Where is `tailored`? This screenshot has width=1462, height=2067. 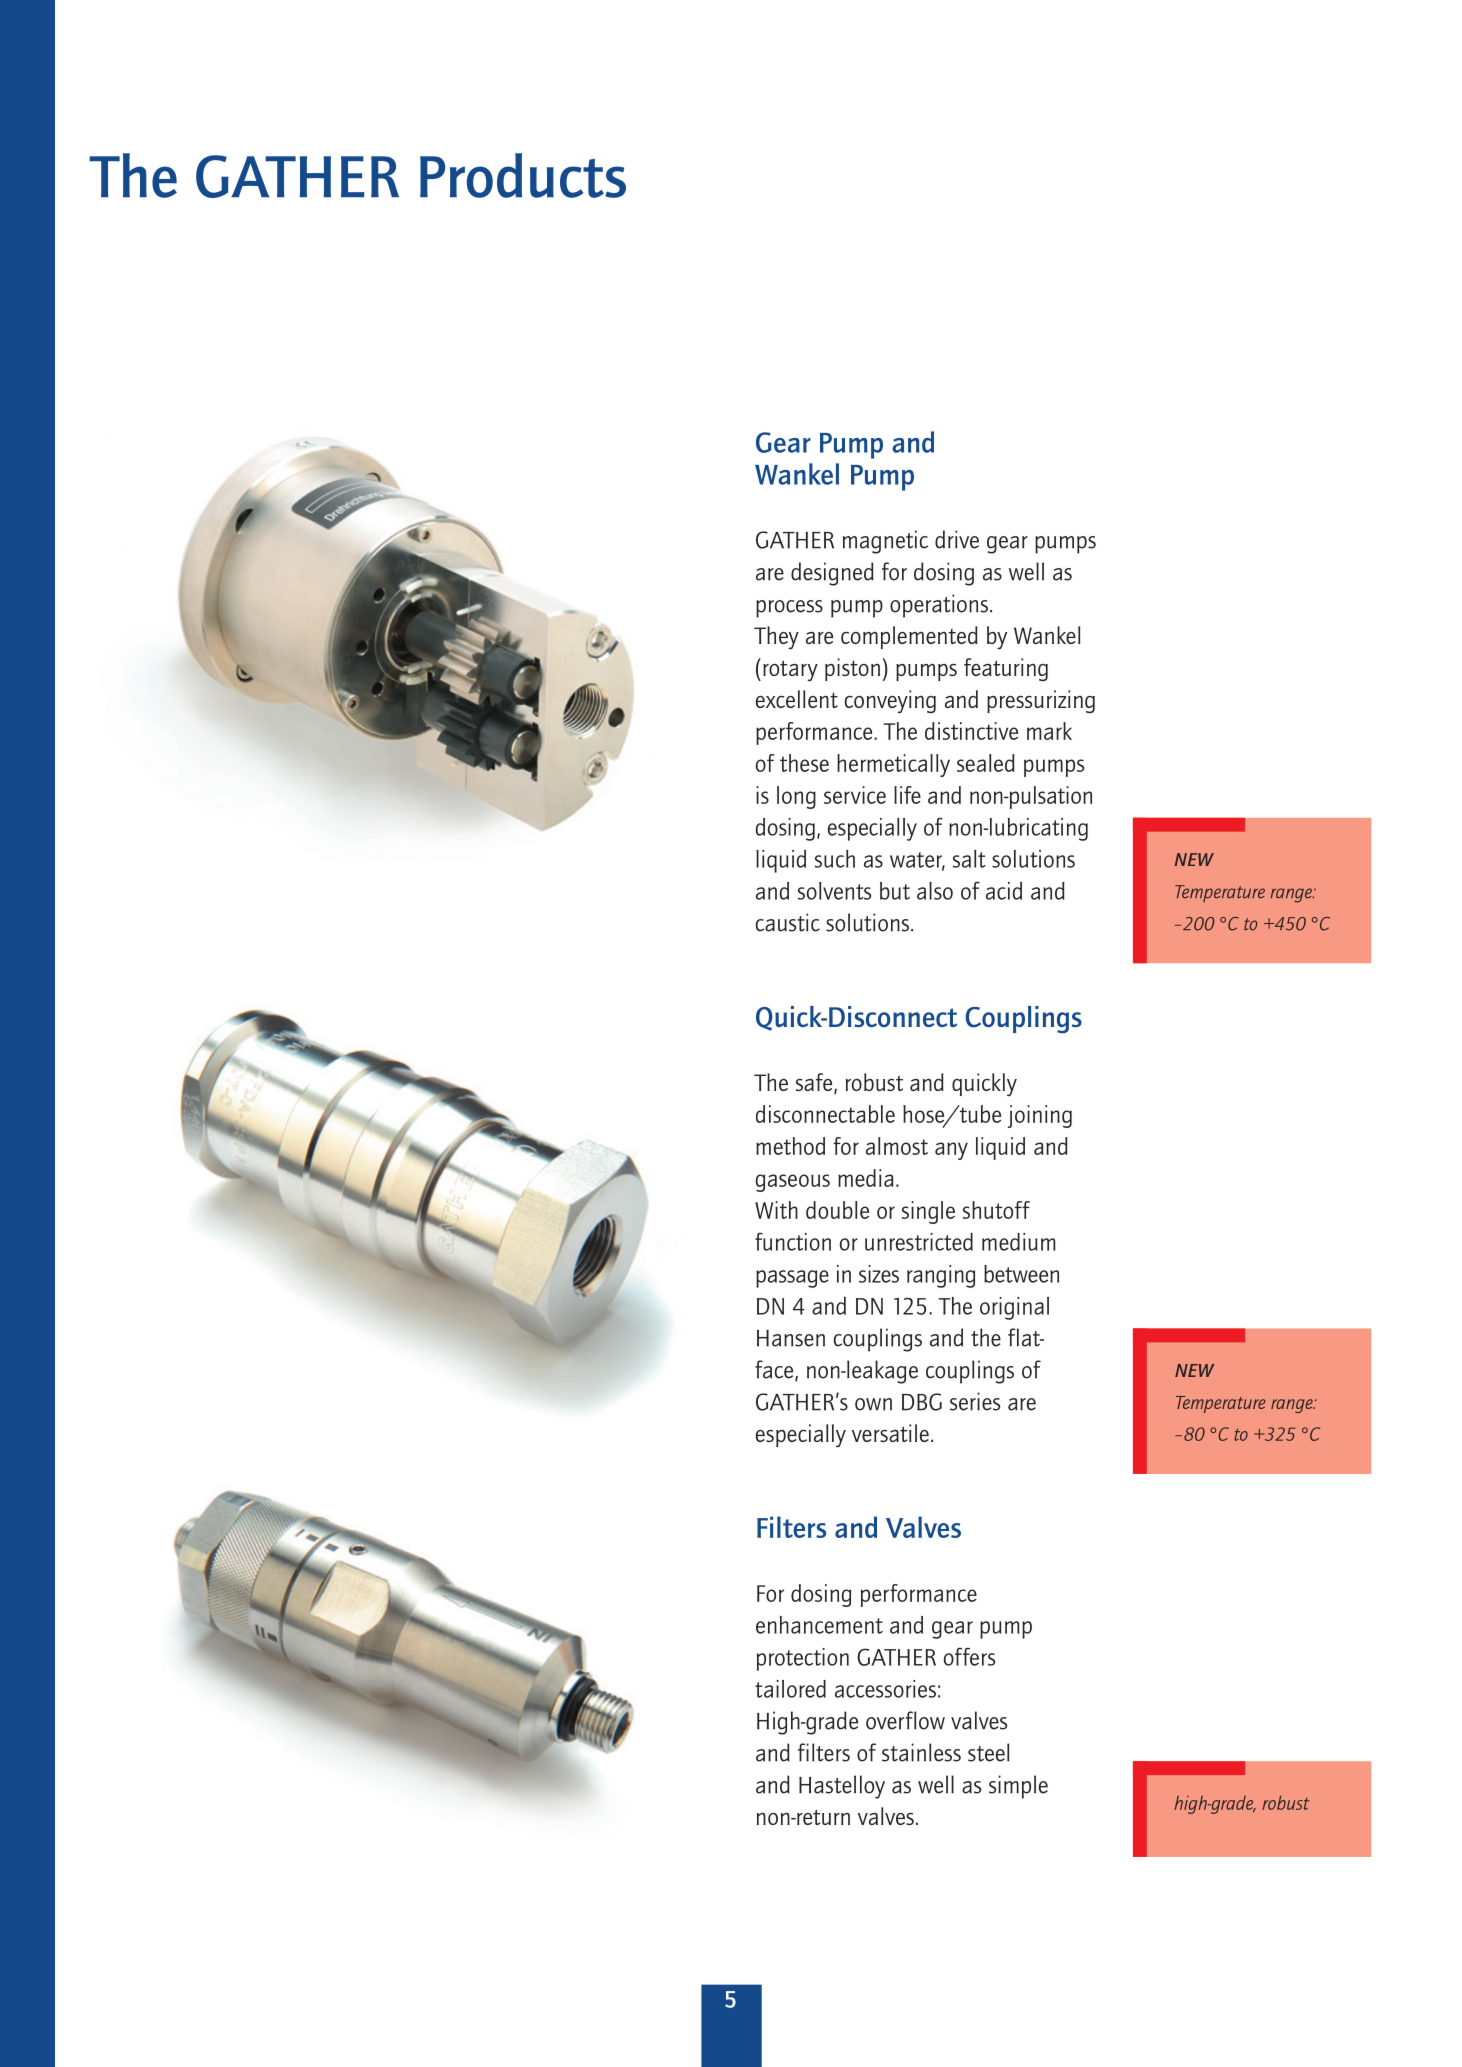 tailored is located at coordinates (790, 1689).
